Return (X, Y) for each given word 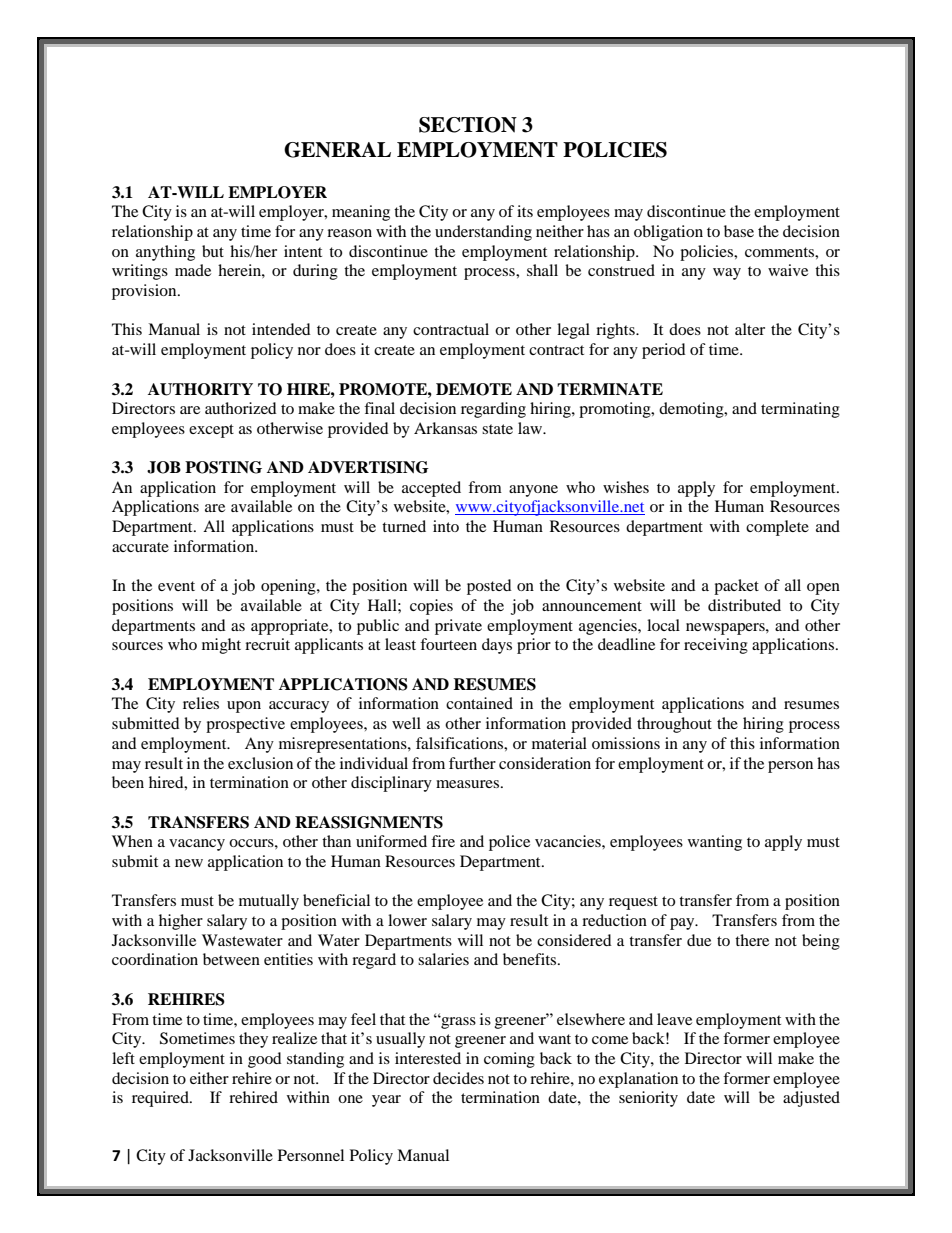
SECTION (468, 125)
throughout (674, 725)
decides (458, 1078)
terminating (800, 410)
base (739, 231)
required (161, 1099)
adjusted (811, 1099)
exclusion (260, 763)
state (497, 429)
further (472, 763)
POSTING (223, 467)
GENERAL (337, 150)
